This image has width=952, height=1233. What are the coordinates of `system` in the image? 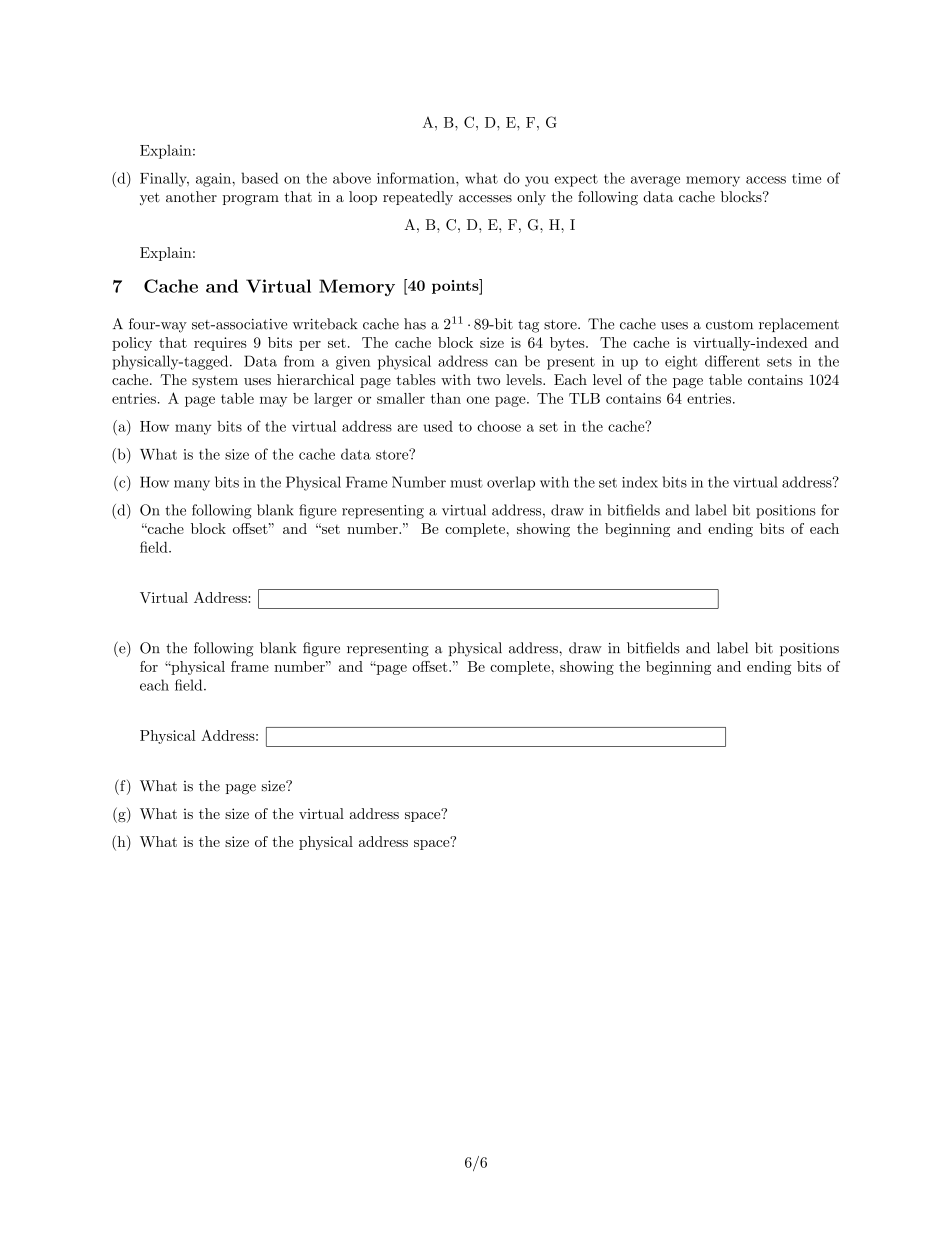 It's located at (215, 382).
